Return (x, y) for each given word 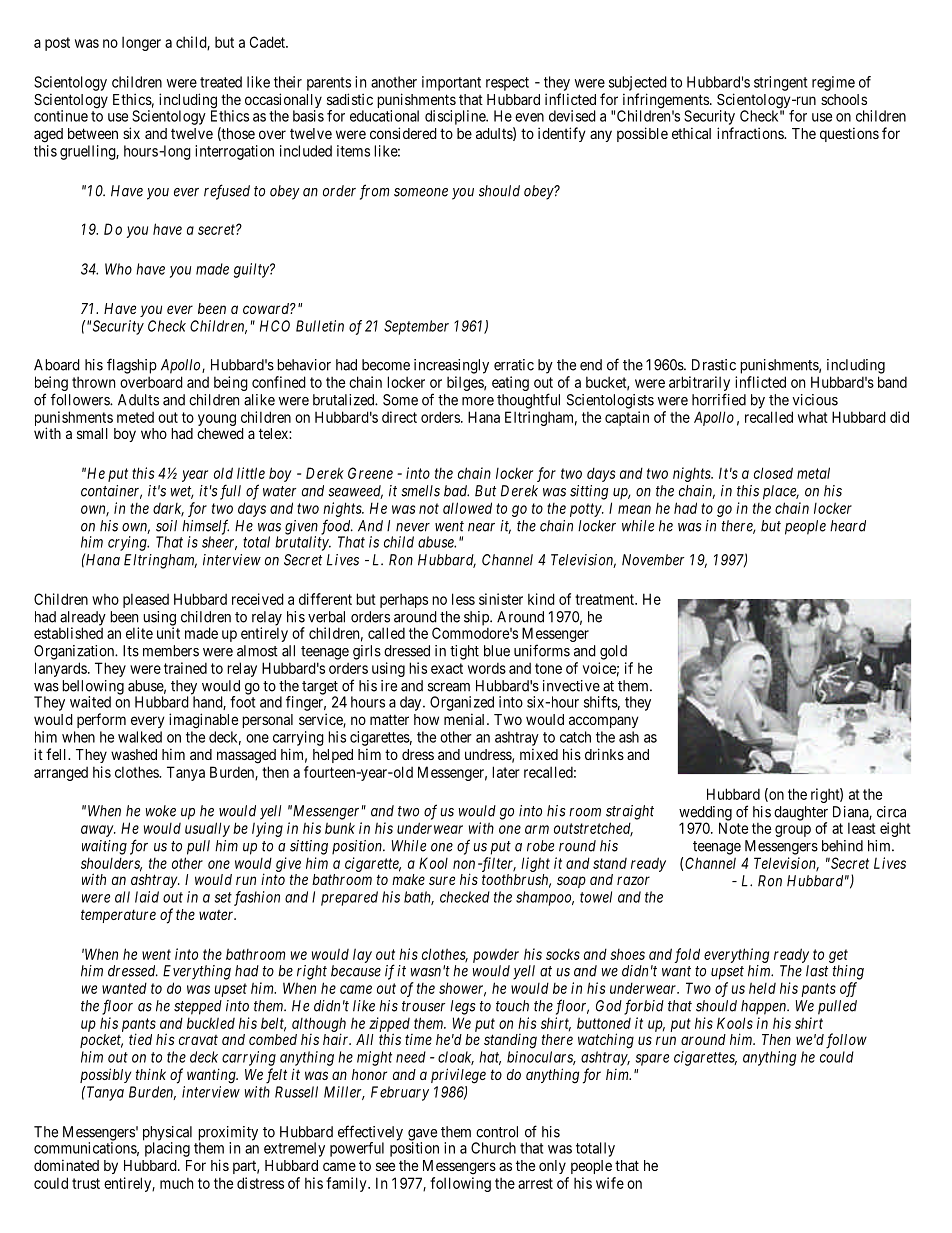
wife (610, 1183)
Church (493, 1148)
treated (221, 82)
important (451, 83)
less (463, 599)
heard (848, 526)
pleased (146, 600)
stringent (780, 83)
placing (167, 1149)
